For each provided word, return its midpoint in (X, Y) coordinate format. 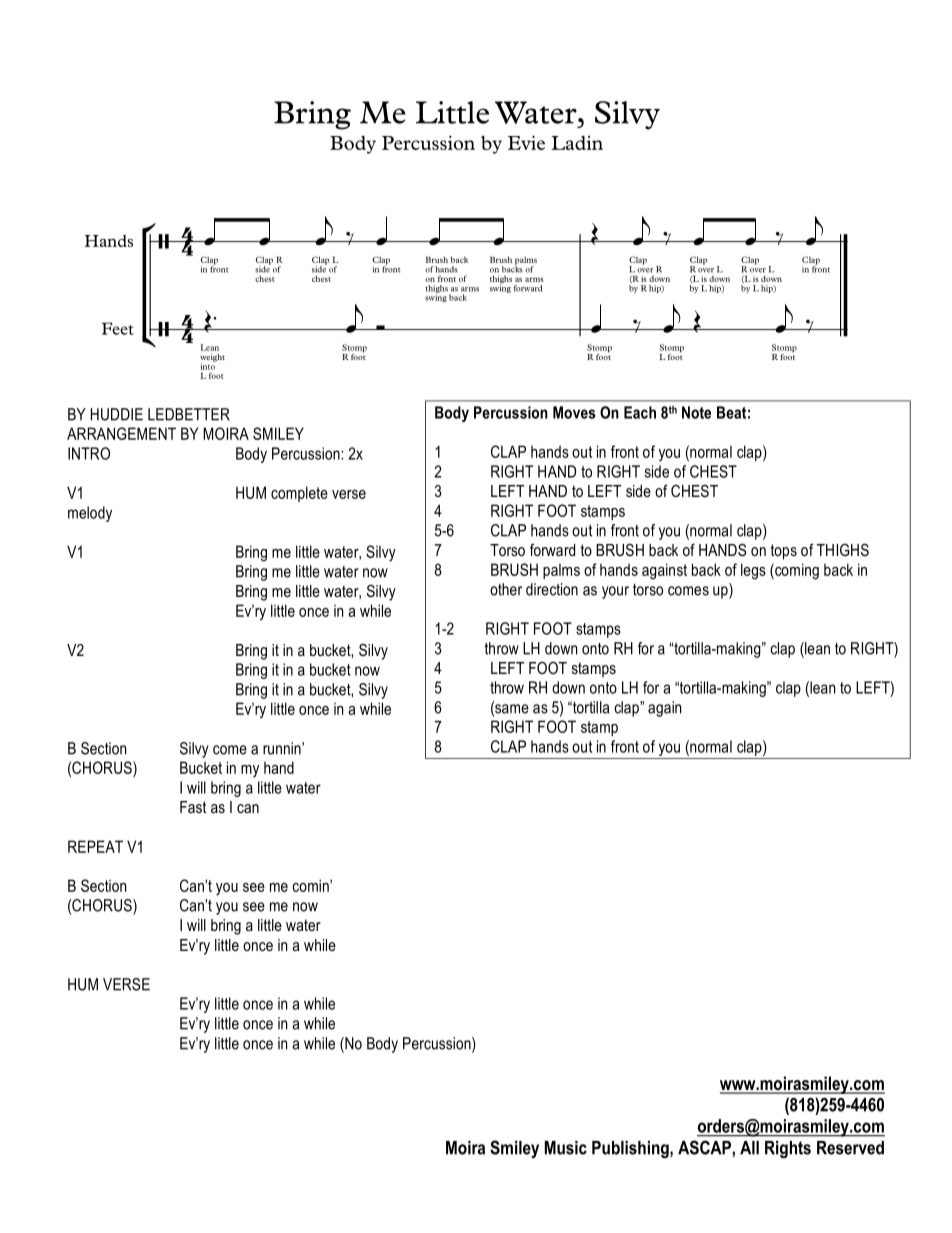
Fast (193, 807)
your (615, 592)
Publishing (631, 1149)
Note (696, 412)
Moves (574, 412)
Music (566, 1148)
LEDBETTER (189, 414)
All (749, 1148)
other (506, 589)
